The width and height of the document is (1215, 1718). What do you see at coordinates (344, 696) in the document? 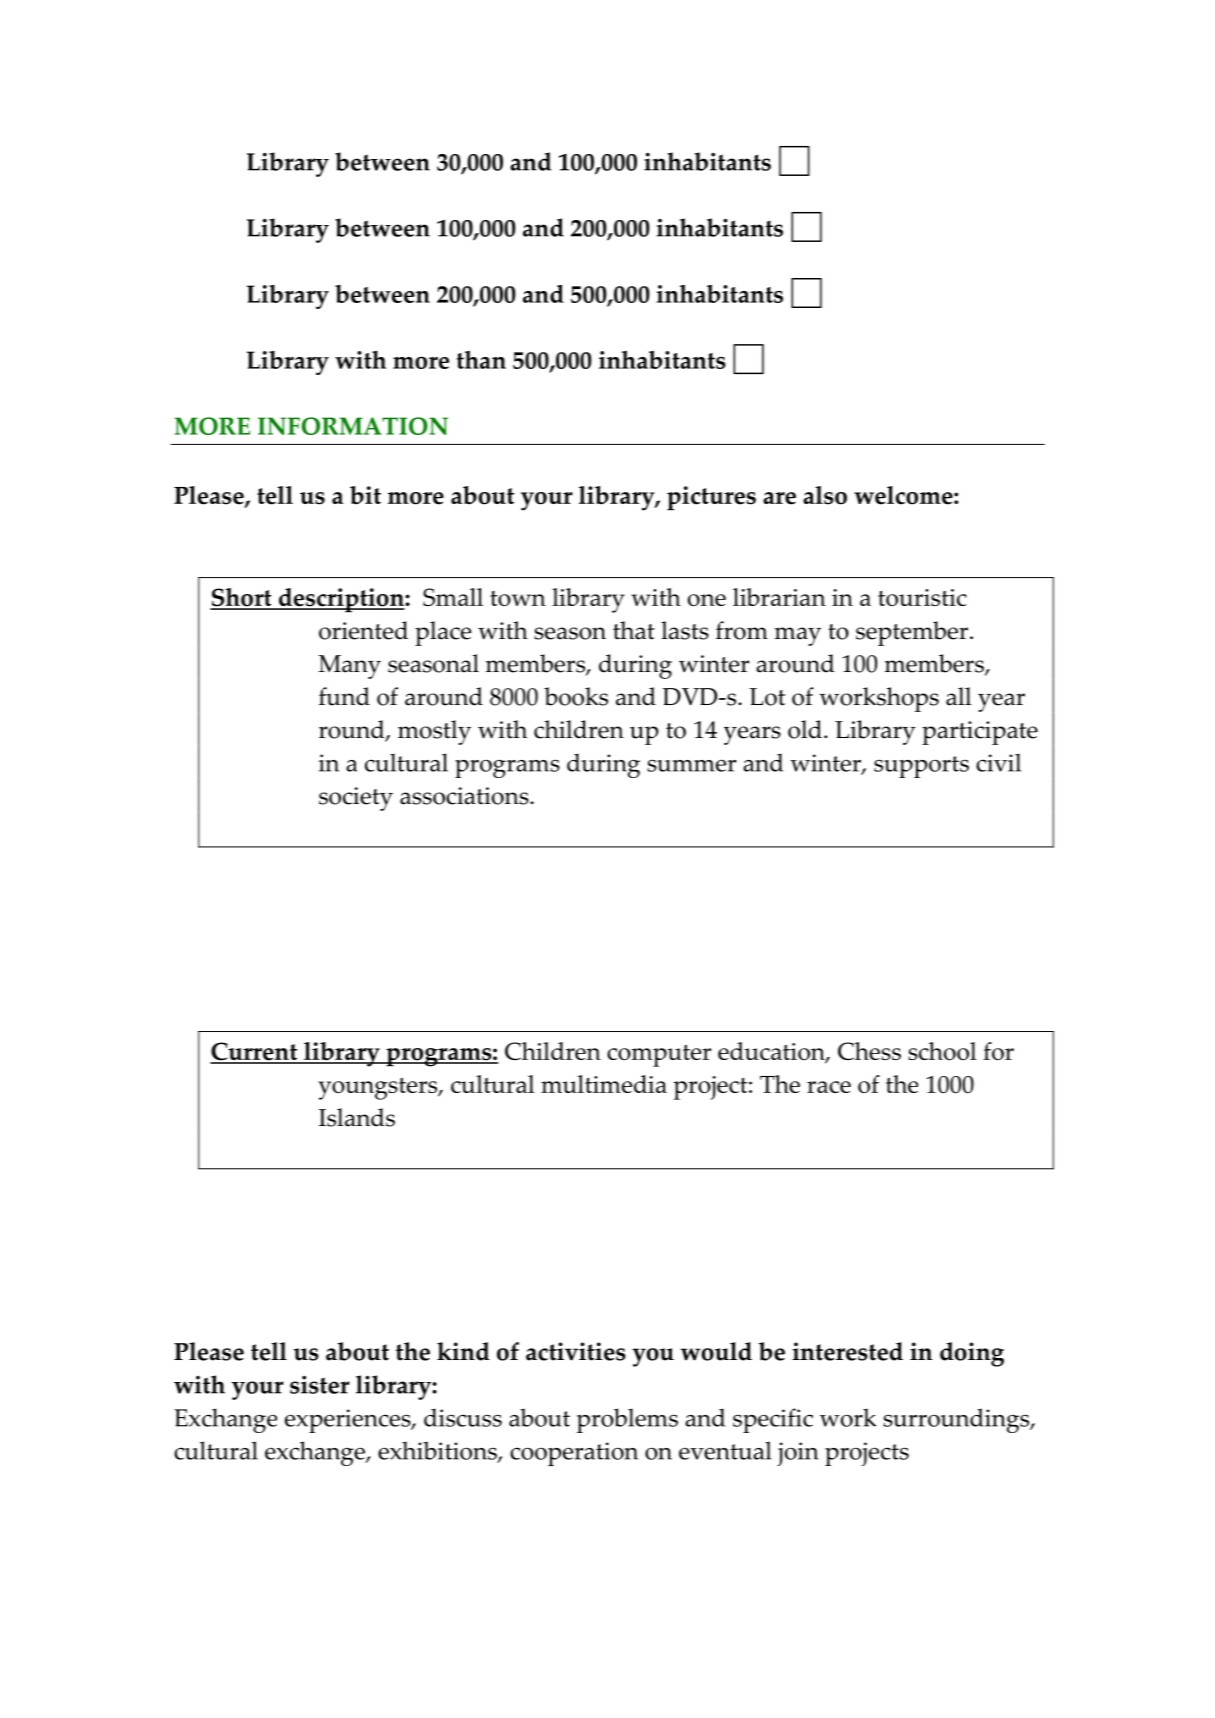
I see `fund` at bounding box center [344, 696].
